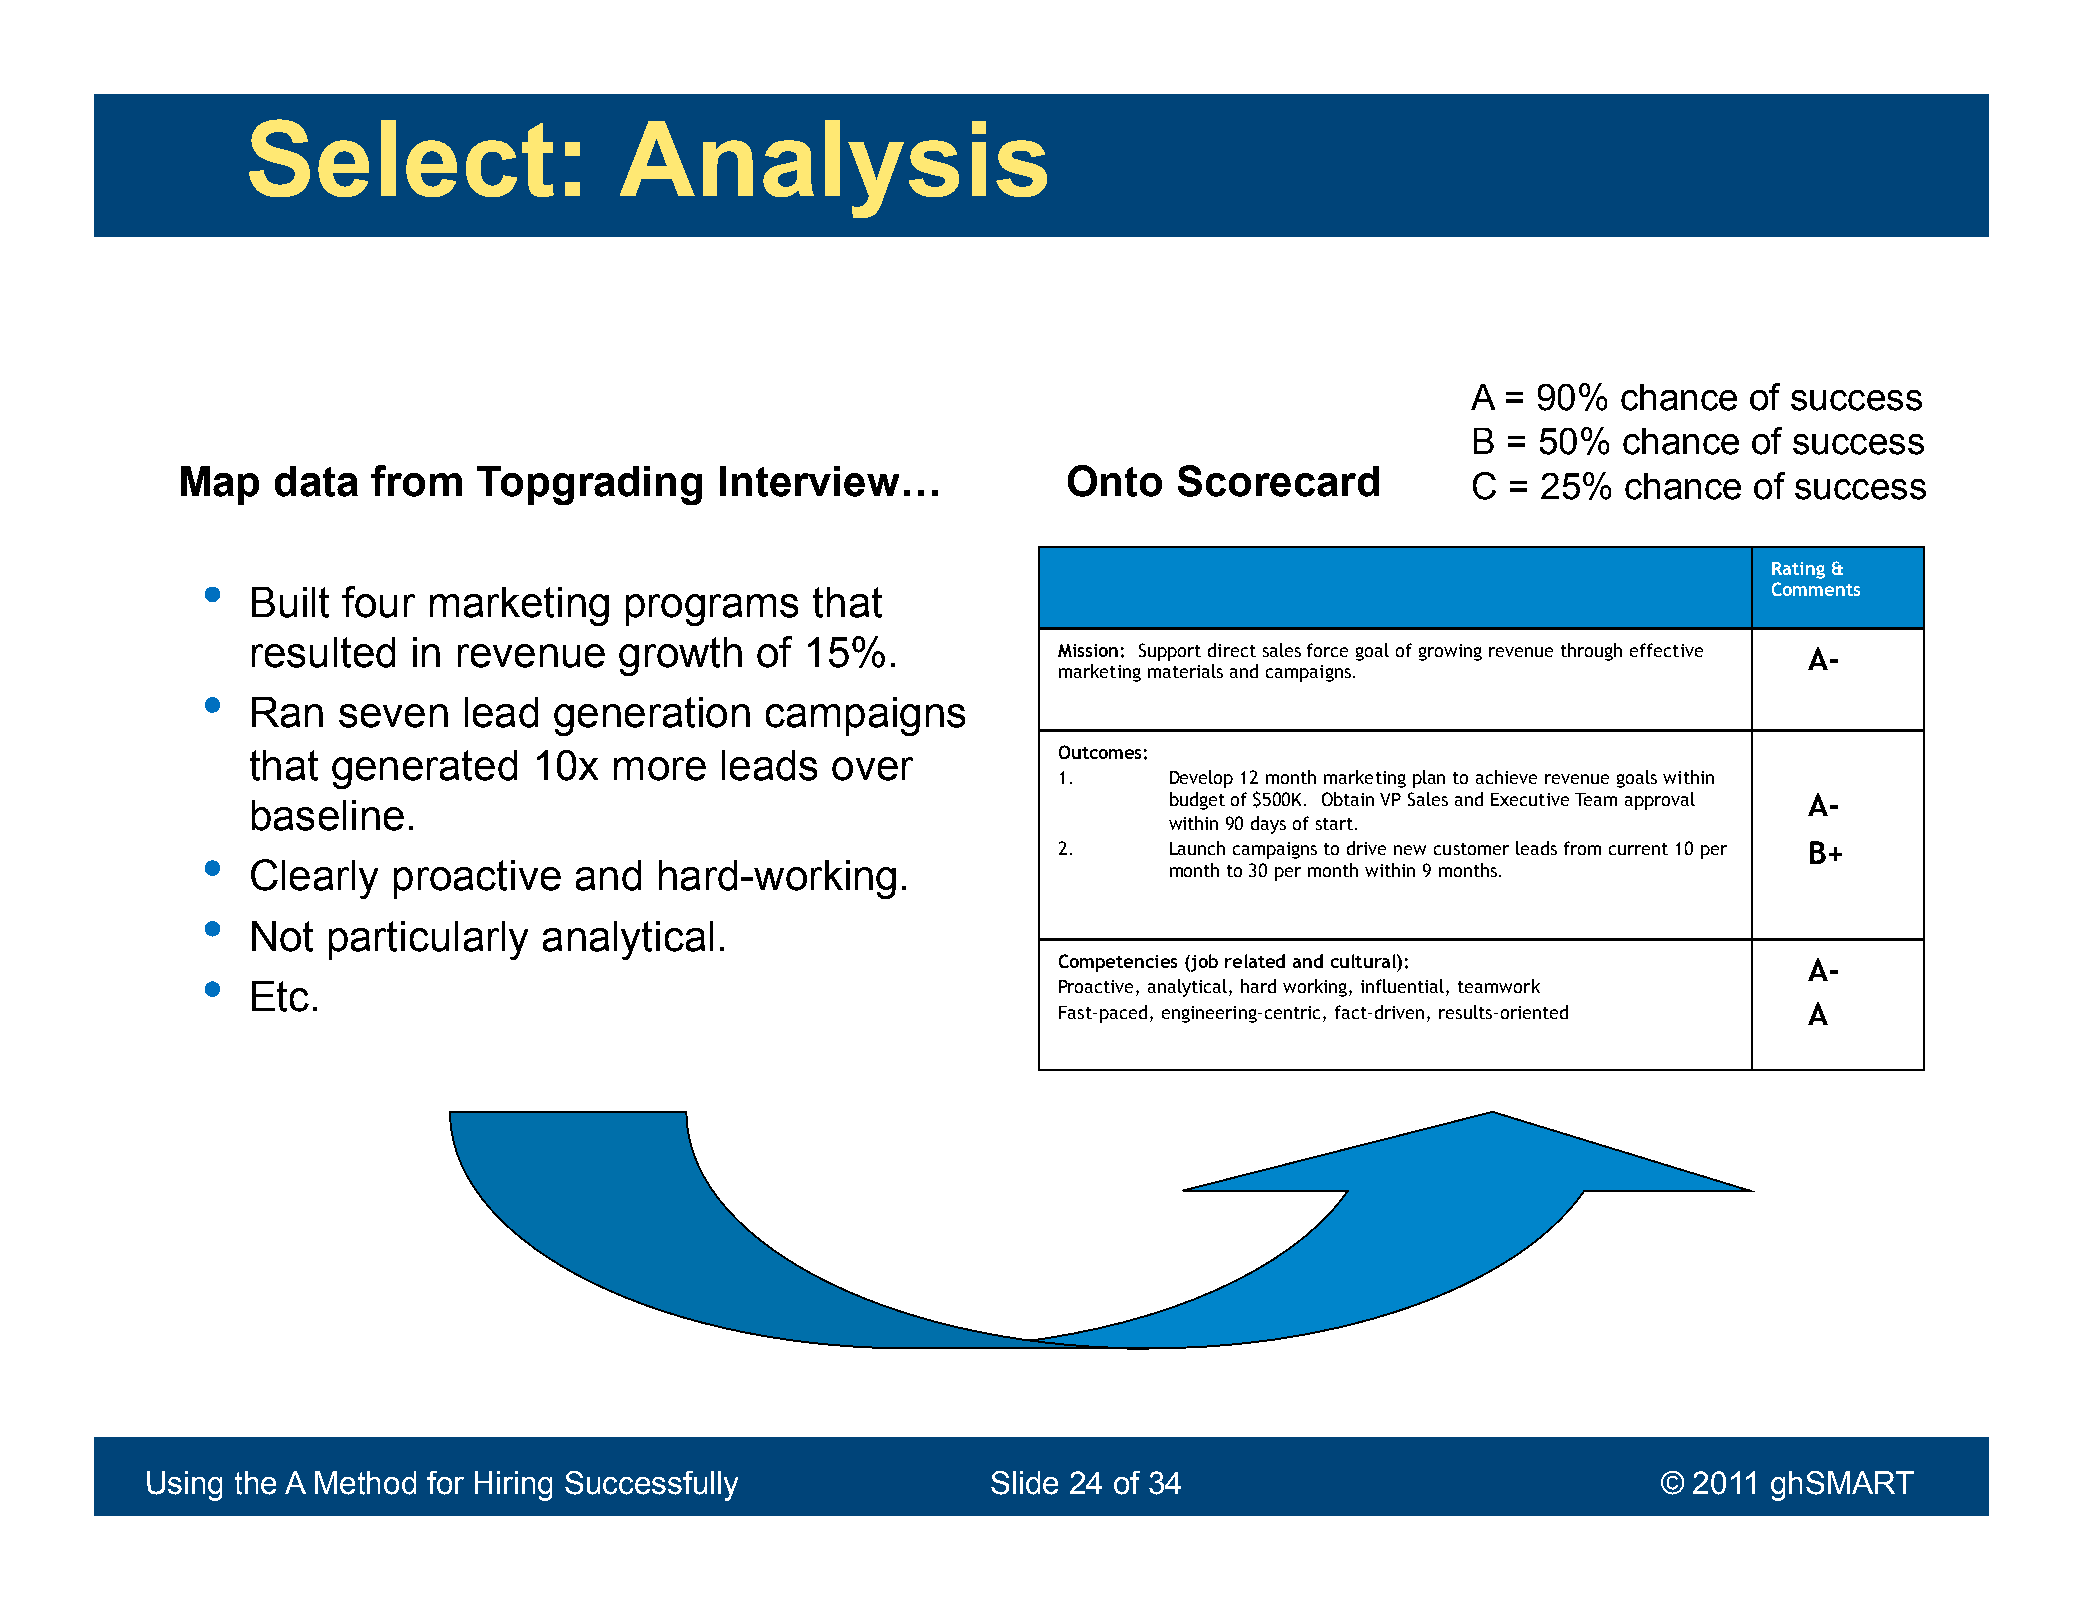  Describe the element at coordinates (872, 769) in the screenshot. I see `over` at that location.
